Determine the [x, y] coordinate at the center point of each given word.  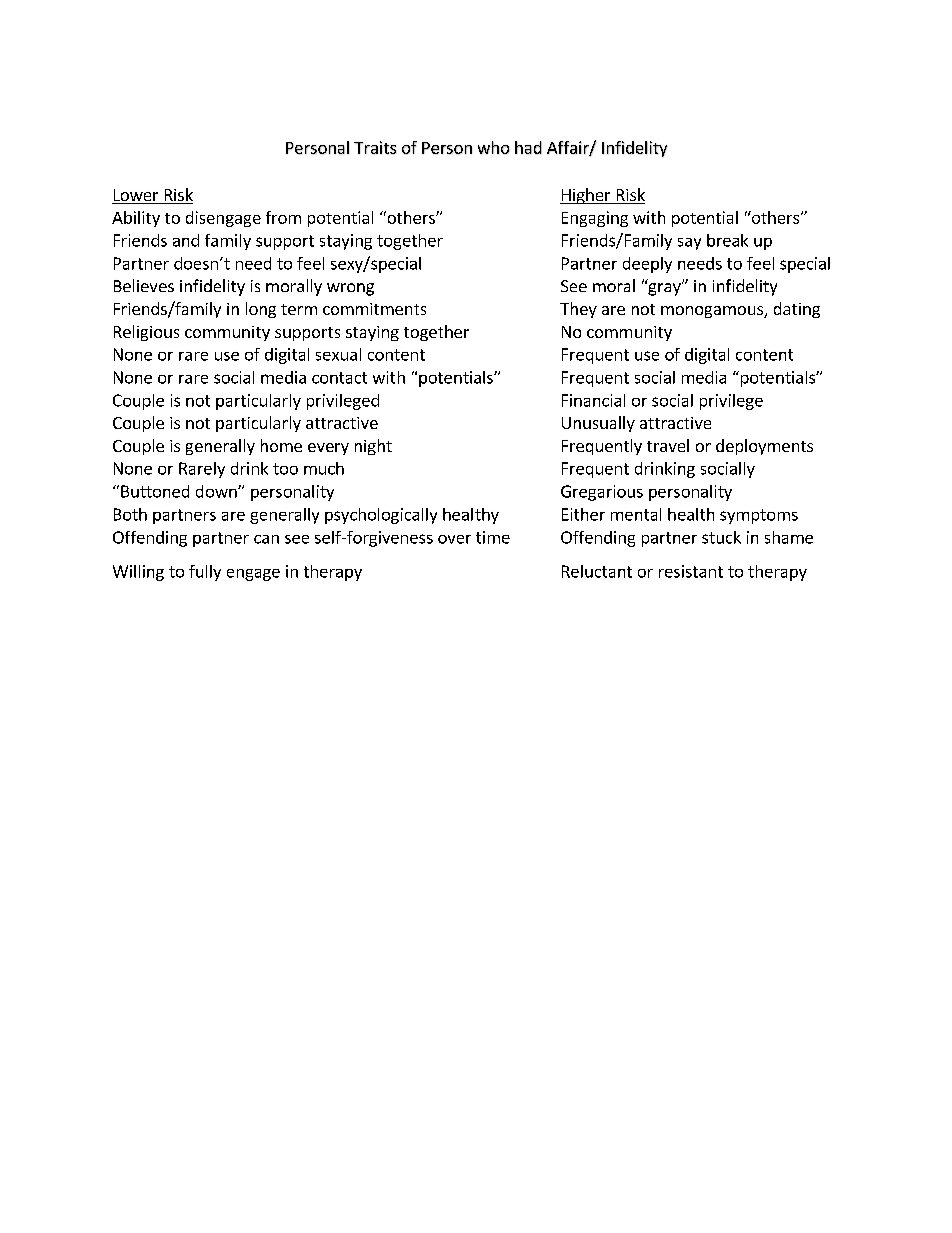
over [454, 539]
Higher [586, 196]
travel [668, 445]
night [373, 447]
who [493, 147]
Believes [144, 285]
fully [205, 573]
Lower [136, 196]
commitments [374, 309]
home [281, 445]
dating [797, 310]
